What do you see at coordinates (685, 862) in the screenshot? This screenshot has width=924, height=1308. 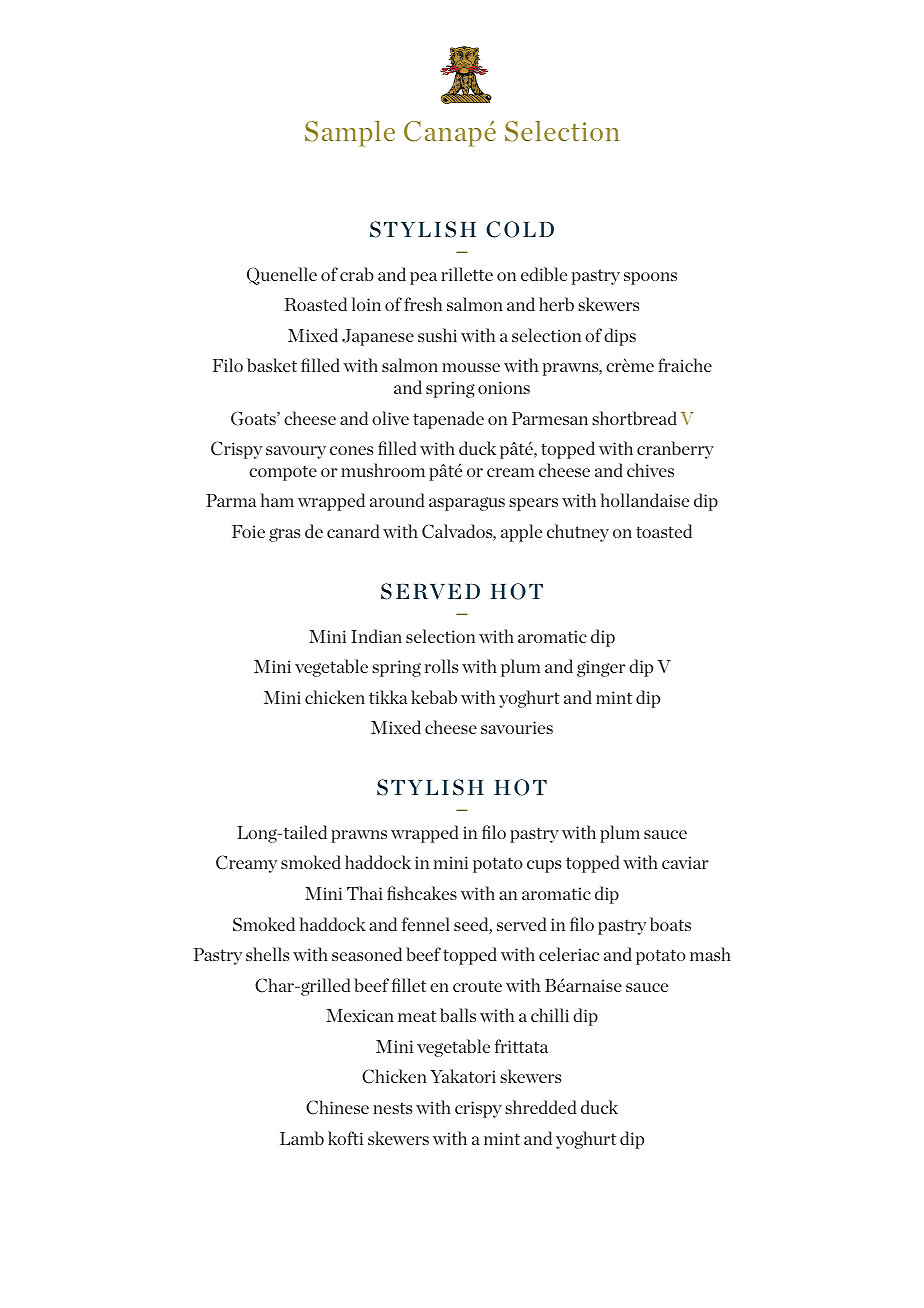 I see `caviar` at bounding box center [685, 862].
